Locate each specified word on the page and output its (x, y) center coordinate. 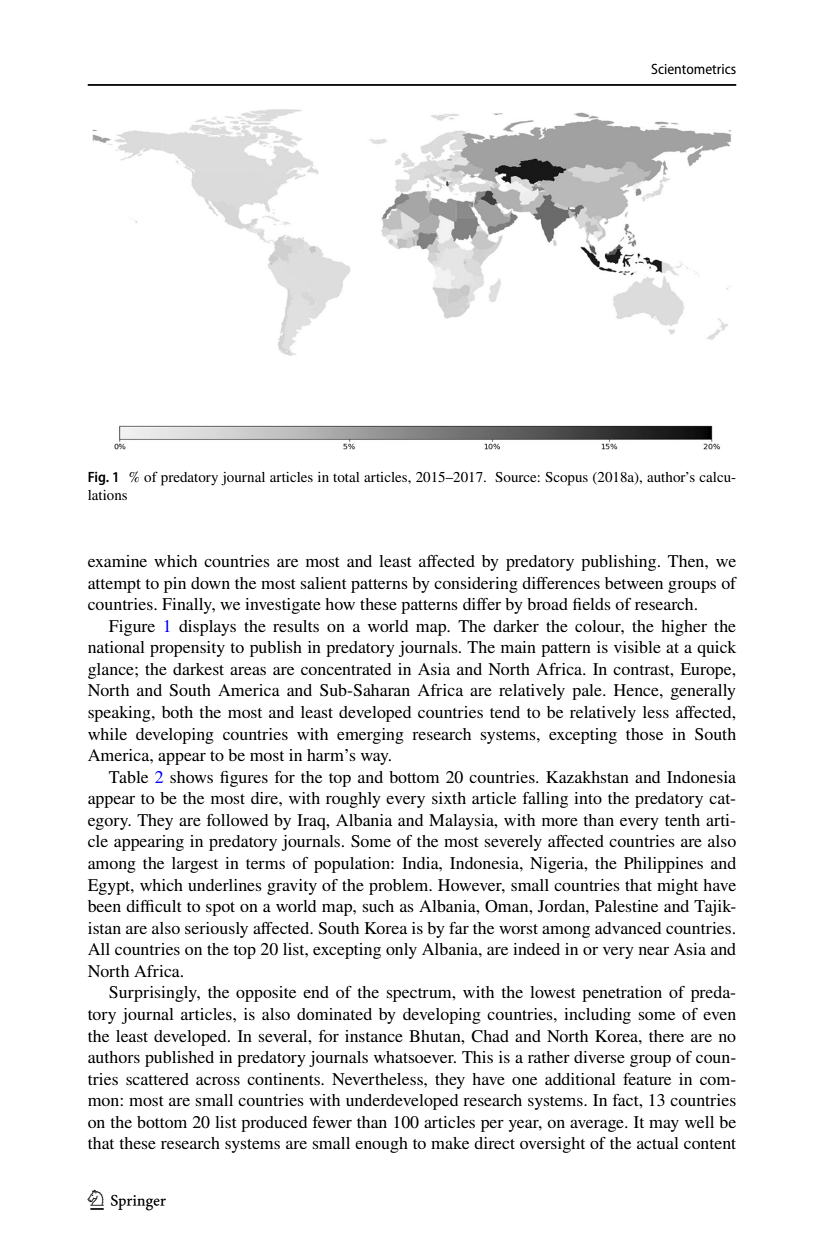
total (346, 477)
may (664, 1126)
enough (381, 1145)
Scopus (566, 479)
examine (117, 561)
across (218, 1081)
